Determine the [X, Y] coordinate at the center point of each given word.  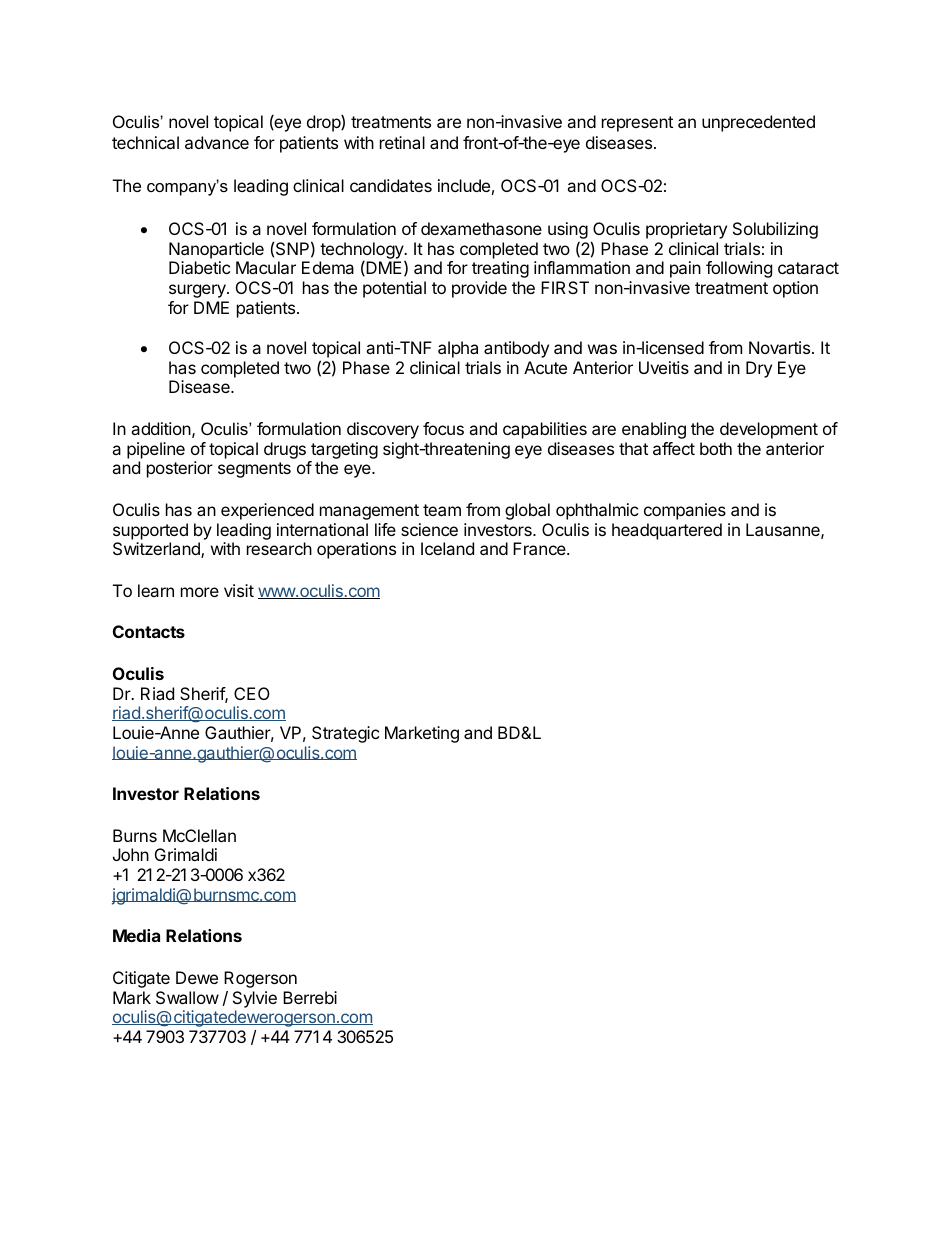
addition [161, 428]
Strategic [345, 734]
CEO [252, 693]
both [716, 448]
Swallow [187, 997]
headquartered [667, 531]
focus [443, 428]
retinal [402, 142]
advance [217, 142]
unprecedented [758, 123]
